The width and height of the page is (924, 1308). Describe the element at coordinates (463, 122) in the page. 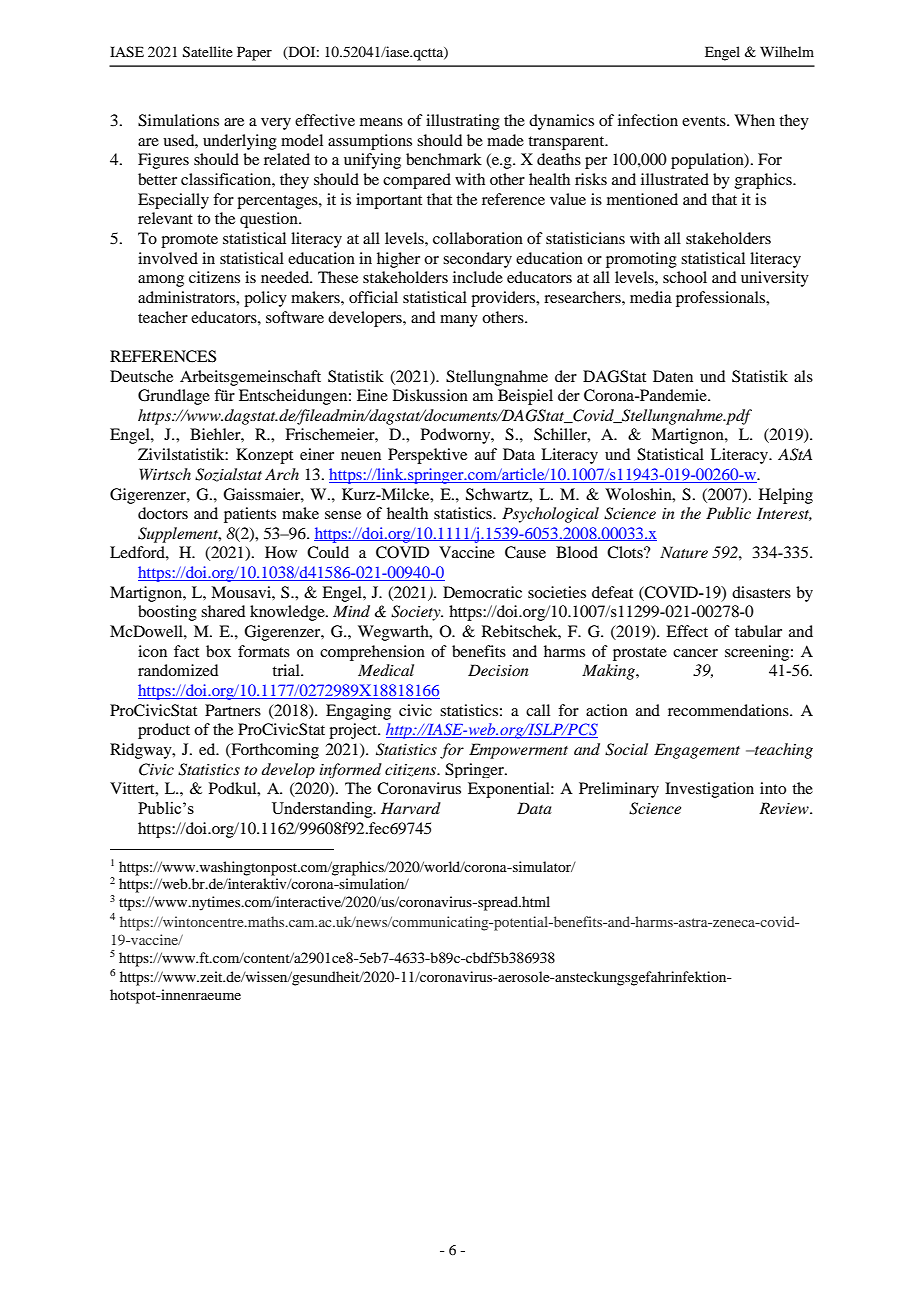

I see `illustrating` at that location.
